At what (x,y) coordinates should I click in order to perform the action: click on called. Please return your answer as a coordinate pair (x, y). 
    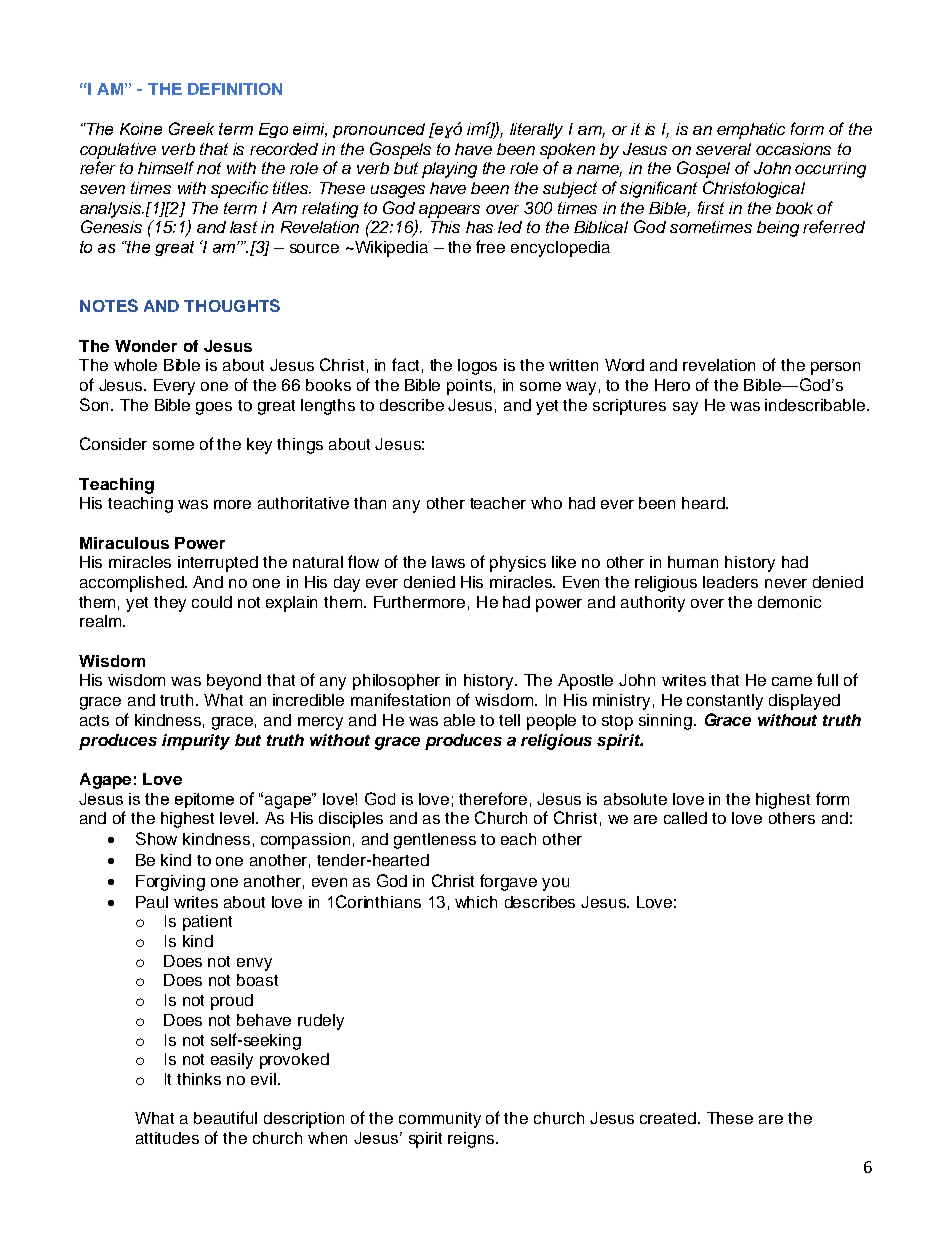
    Looking at the image, I should click on (685, 818).
